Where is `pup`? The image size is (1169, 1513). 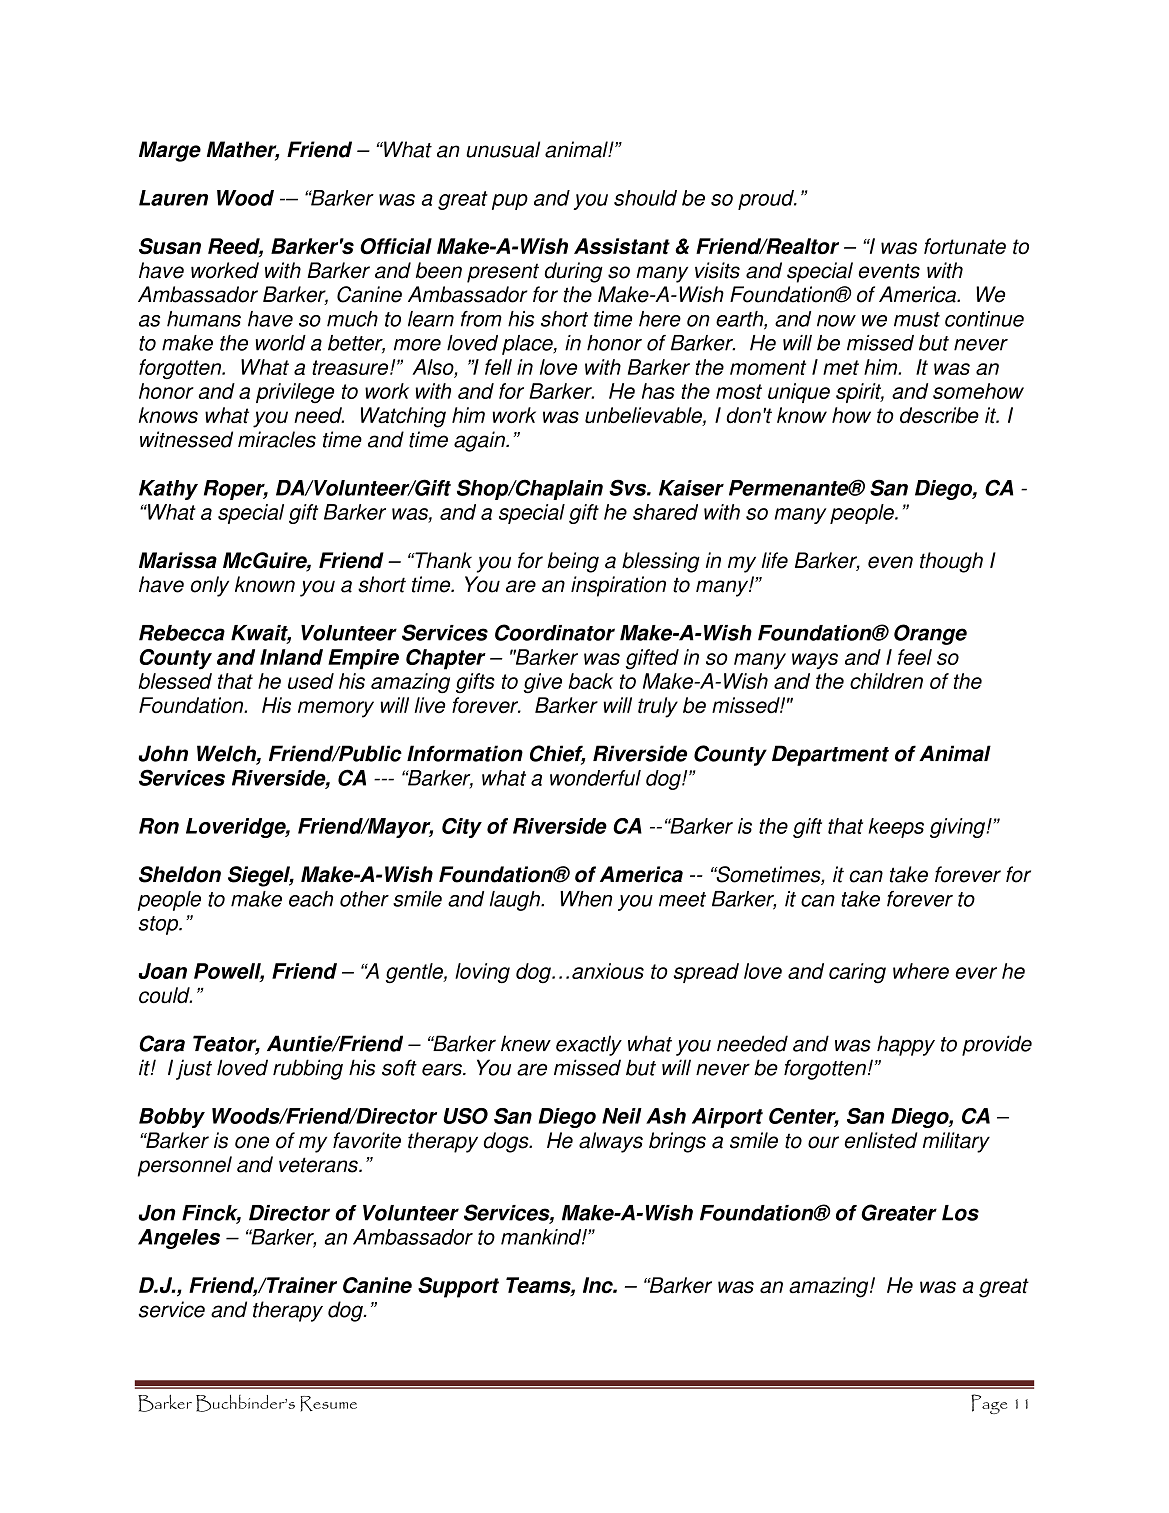 pup is located at coordinates (510, 202).
